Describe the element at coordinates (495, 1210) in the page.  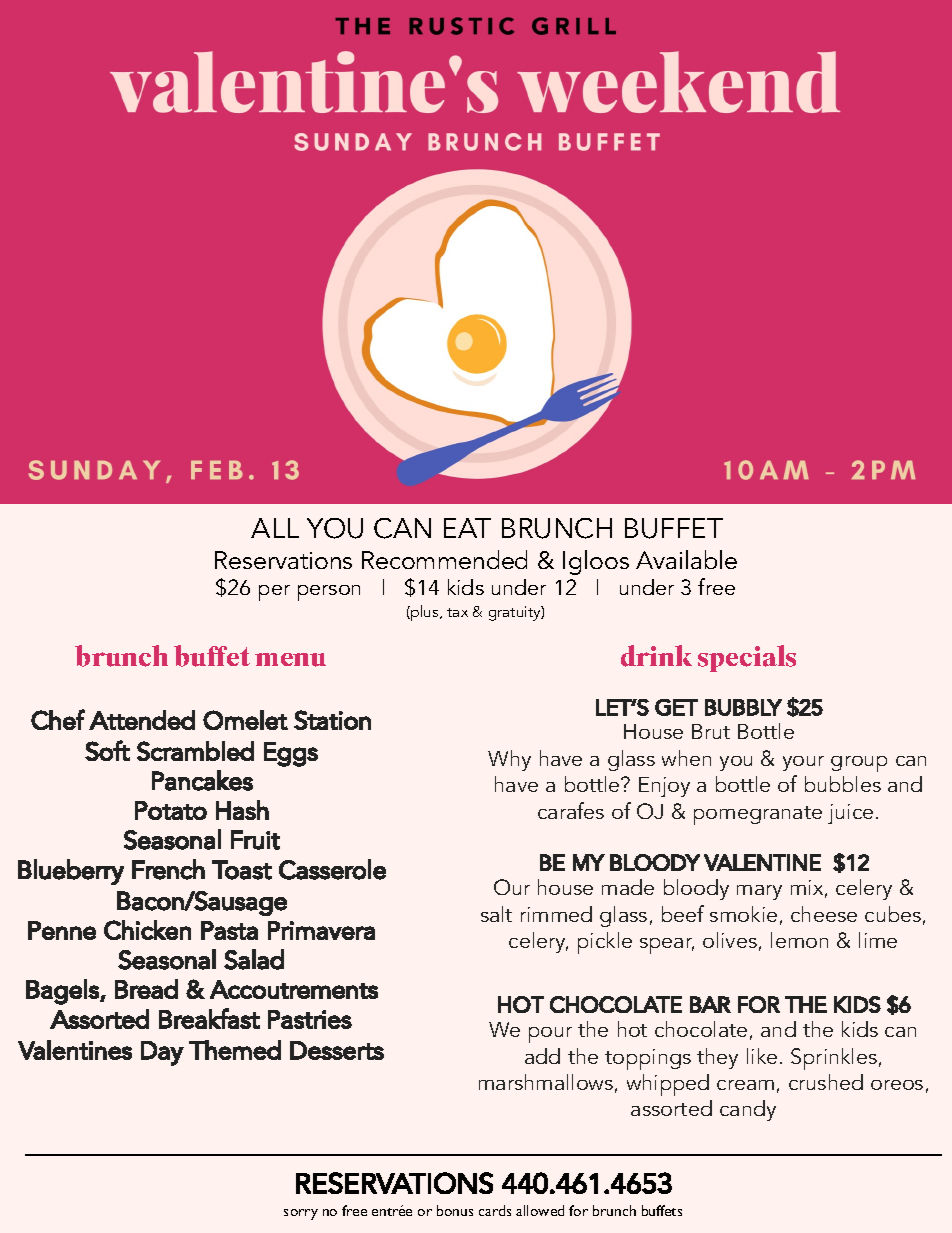
I see `cards` at that location.
